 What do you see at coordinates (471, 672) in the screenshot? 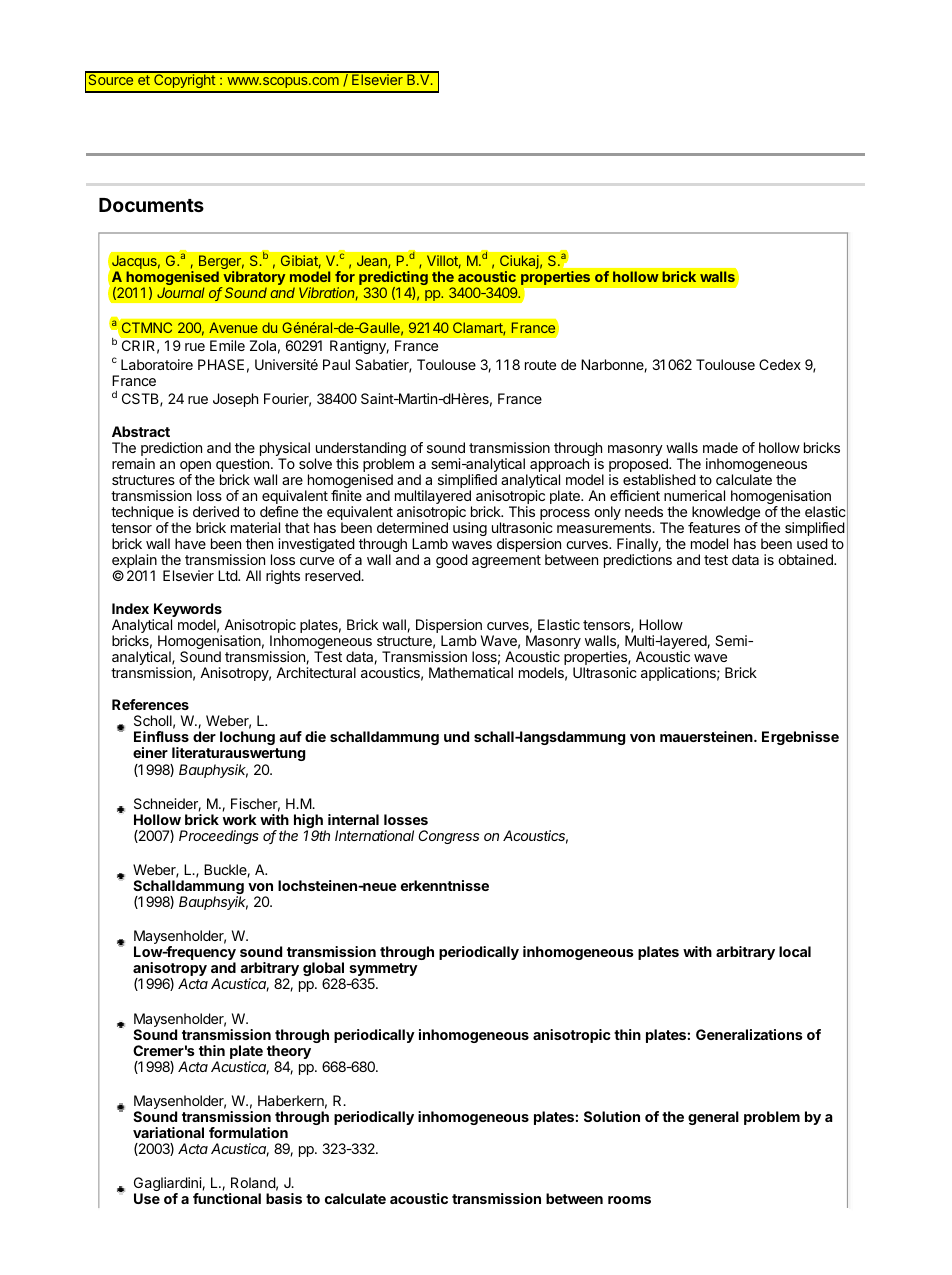
I see `Mathematical` at bounding box center [471, 672].
